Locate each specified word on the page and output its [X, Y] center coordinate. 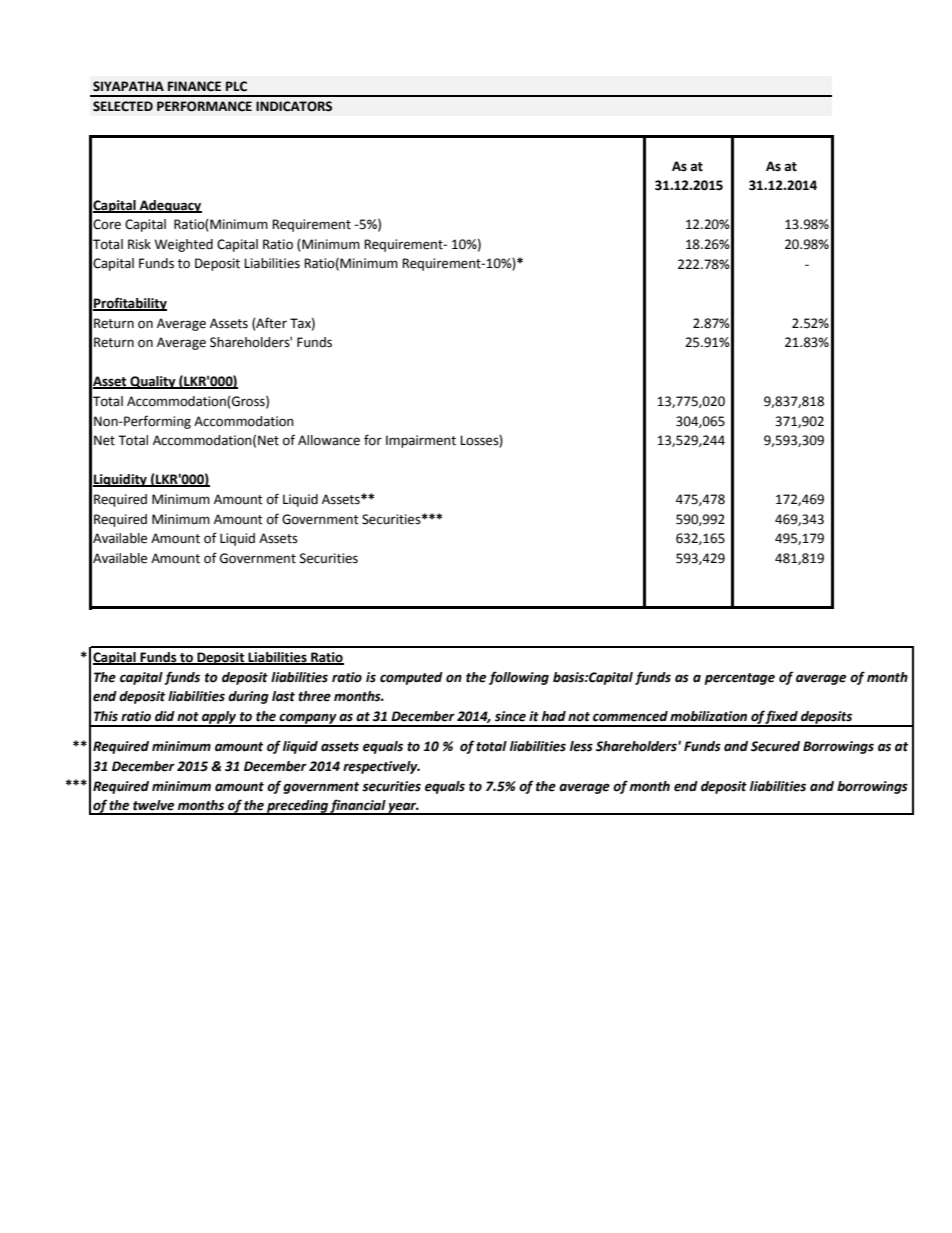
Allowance [329, 440]
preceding [297, 807]
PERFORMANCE [204, 106]
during [248, 697]
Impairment [421, 441]
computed [411, 678]
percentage [739, 679]
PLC [236, 86]
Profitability [130, 304]
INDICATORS [294, 106]
